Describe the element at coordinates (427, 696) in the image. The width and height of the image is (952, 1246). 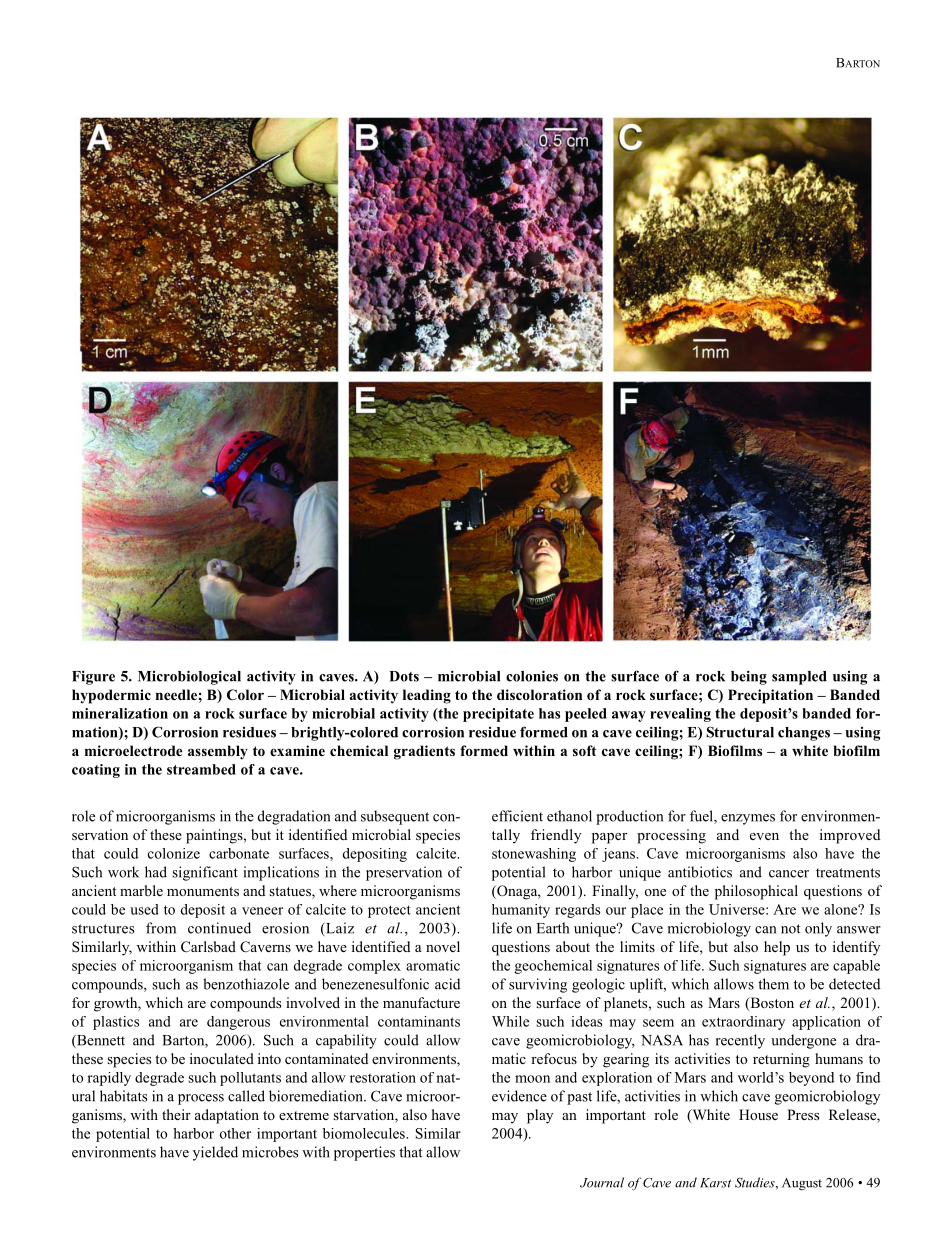
I see `leading` at that location.
